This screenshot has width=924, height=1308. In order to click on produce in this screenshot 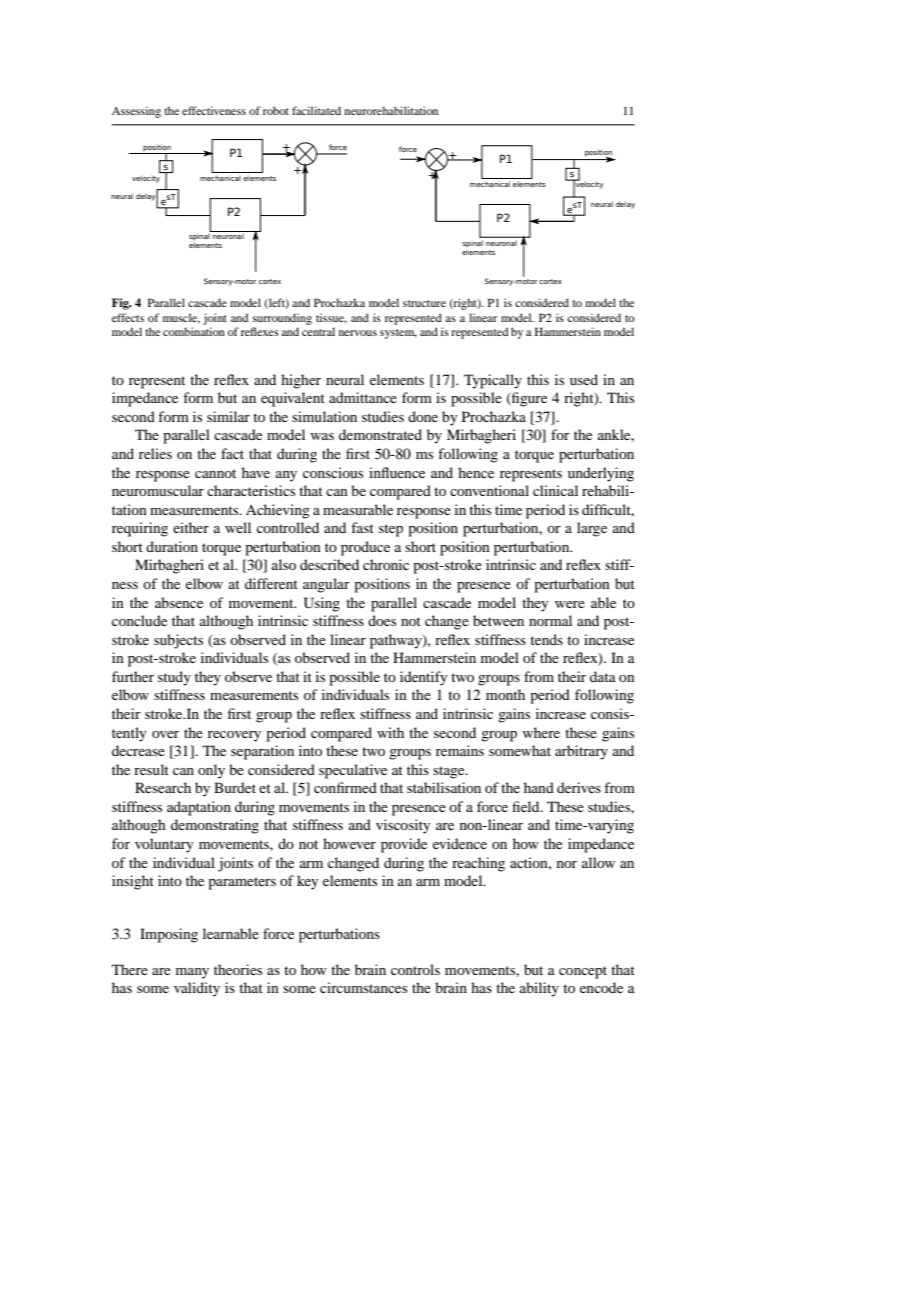, I will do `click(365, 548)`.
